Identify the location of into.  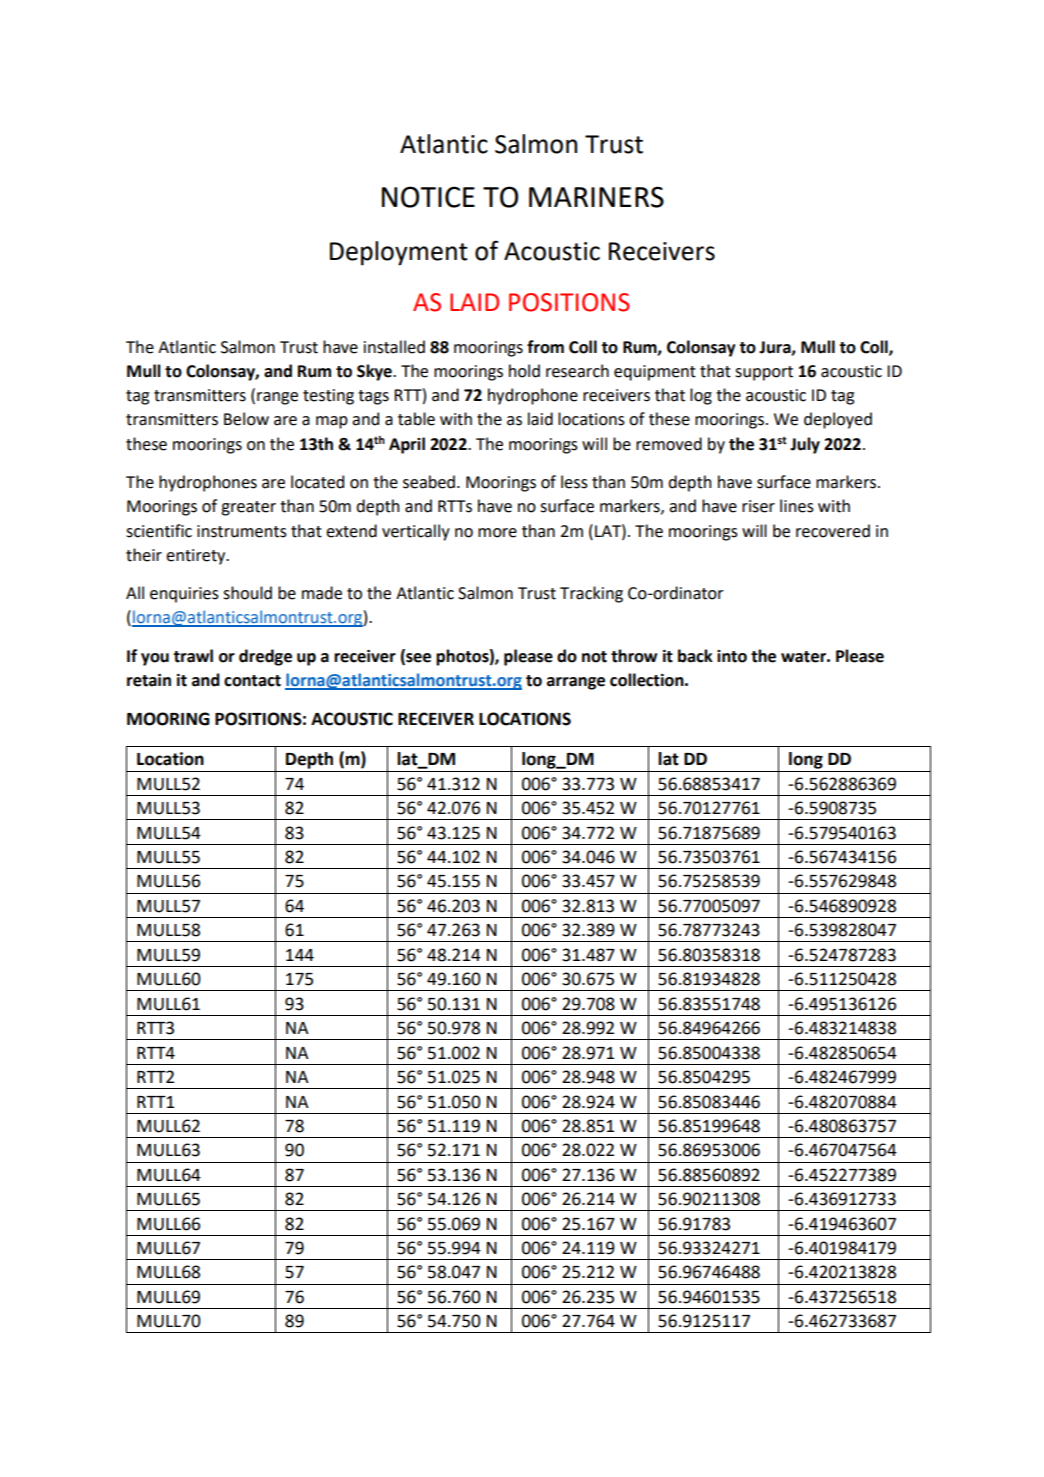
(732, 656).
